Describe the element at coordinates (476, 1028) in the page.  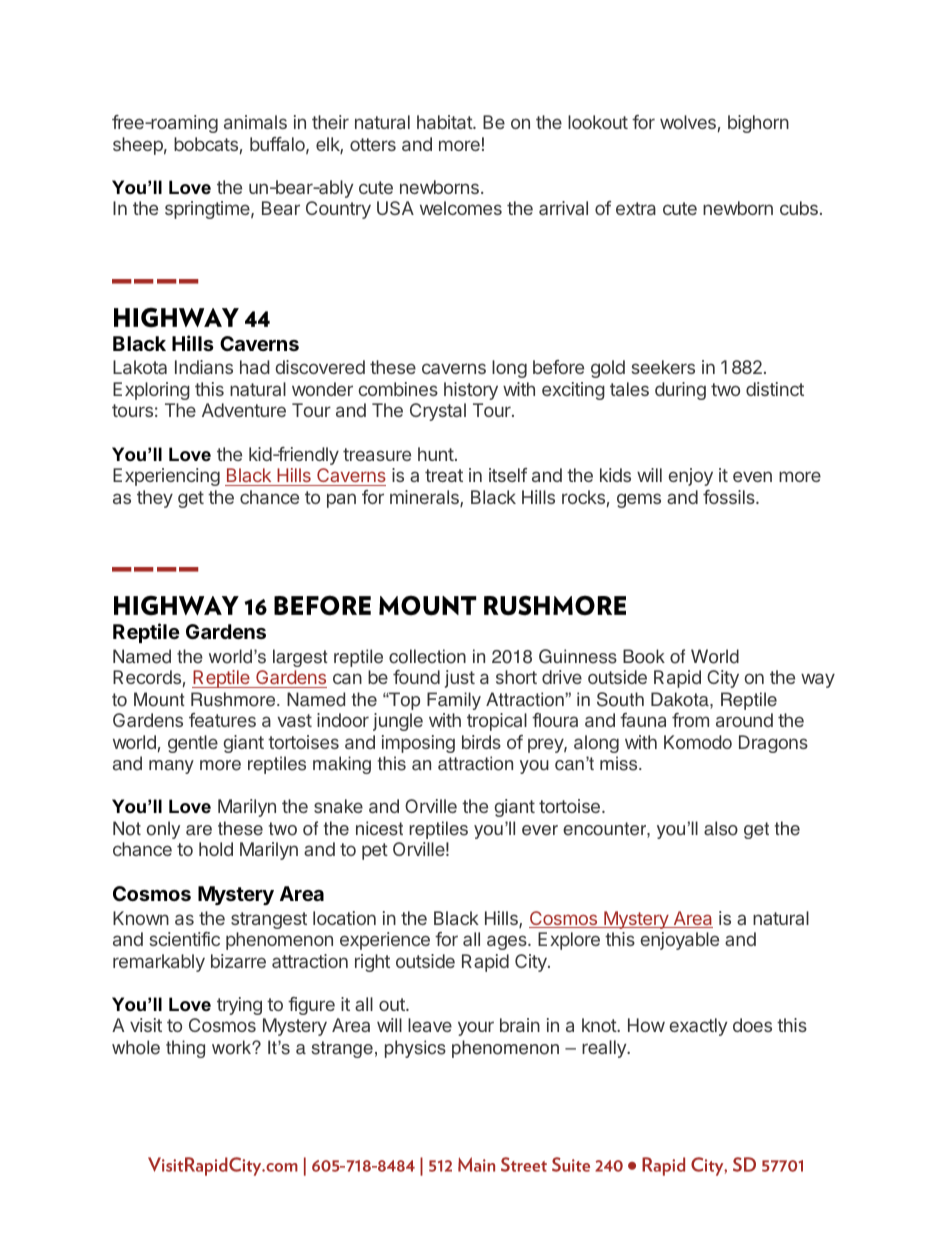
I see `your` at that location.
